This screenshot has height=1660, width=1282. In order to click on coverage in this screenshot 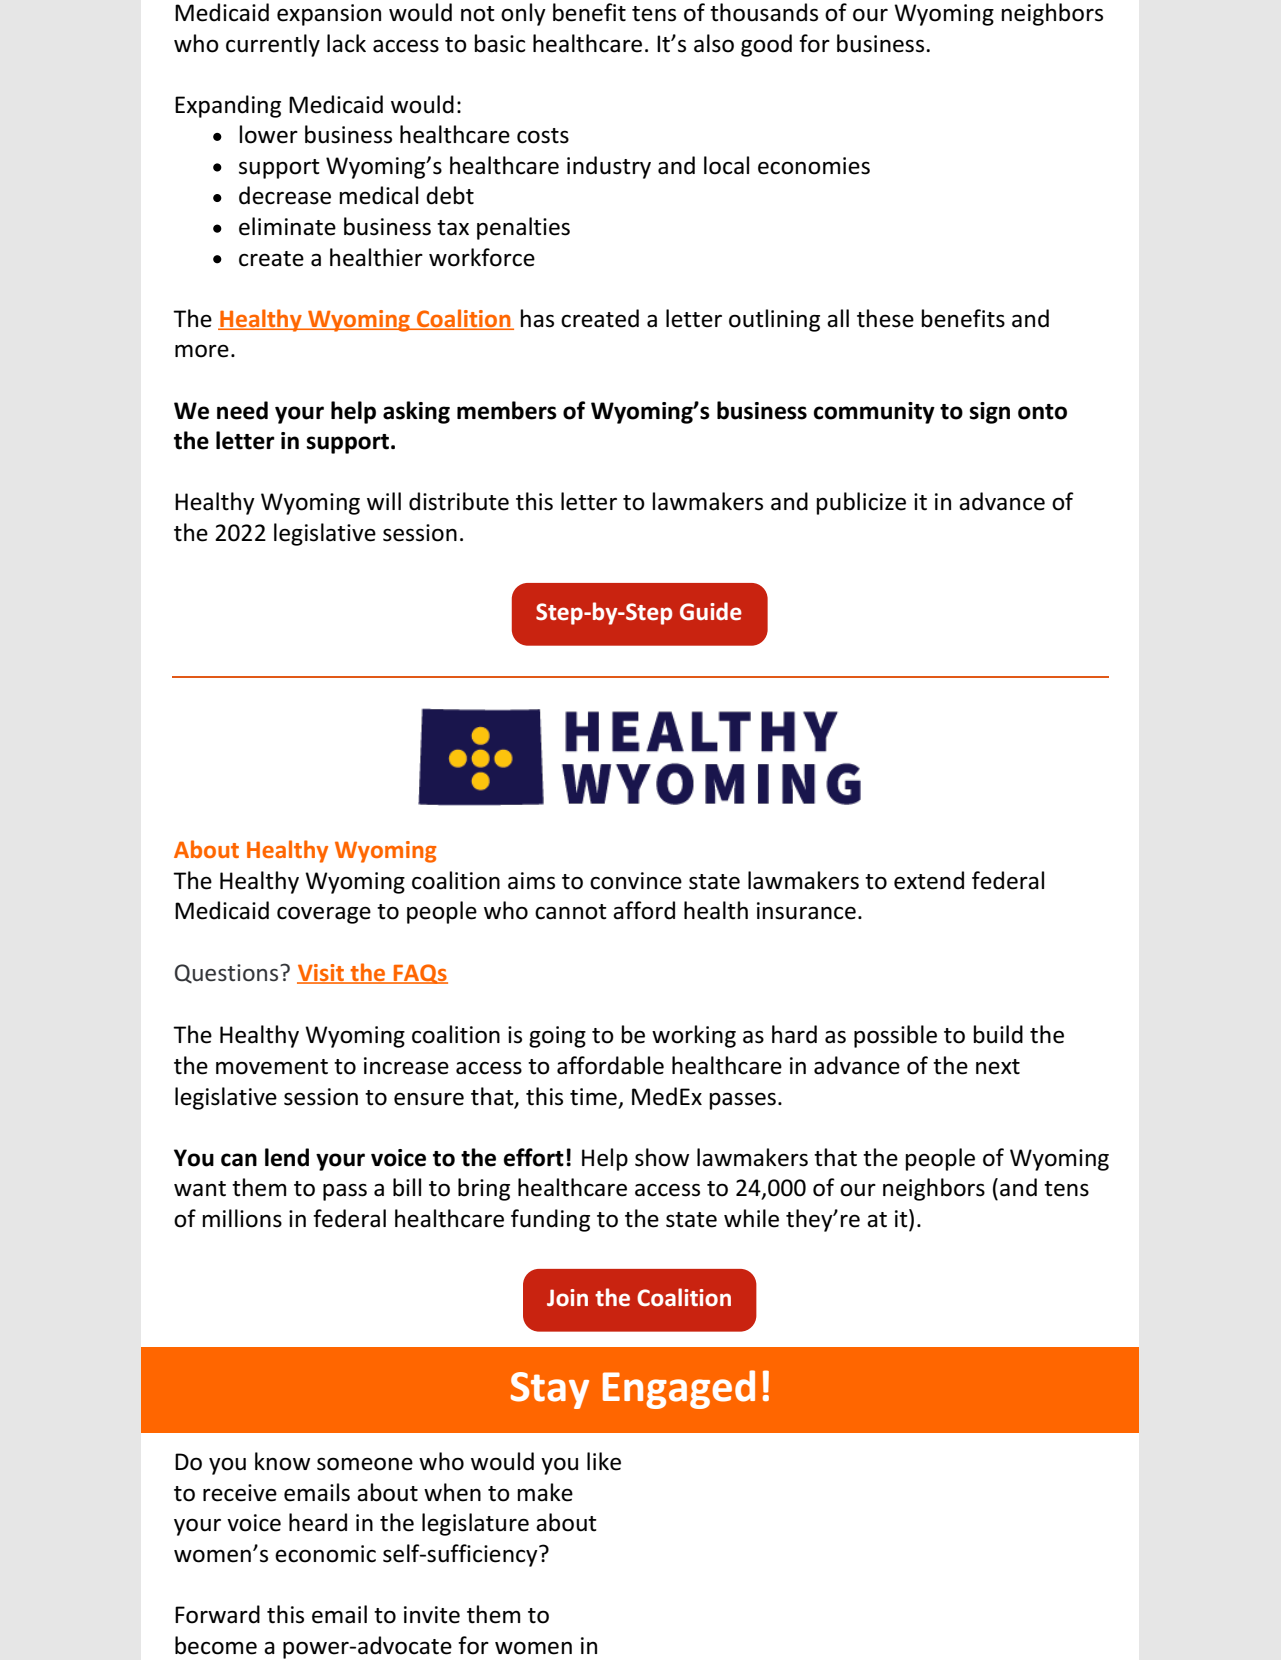, I will do `click(324, 915)`.
